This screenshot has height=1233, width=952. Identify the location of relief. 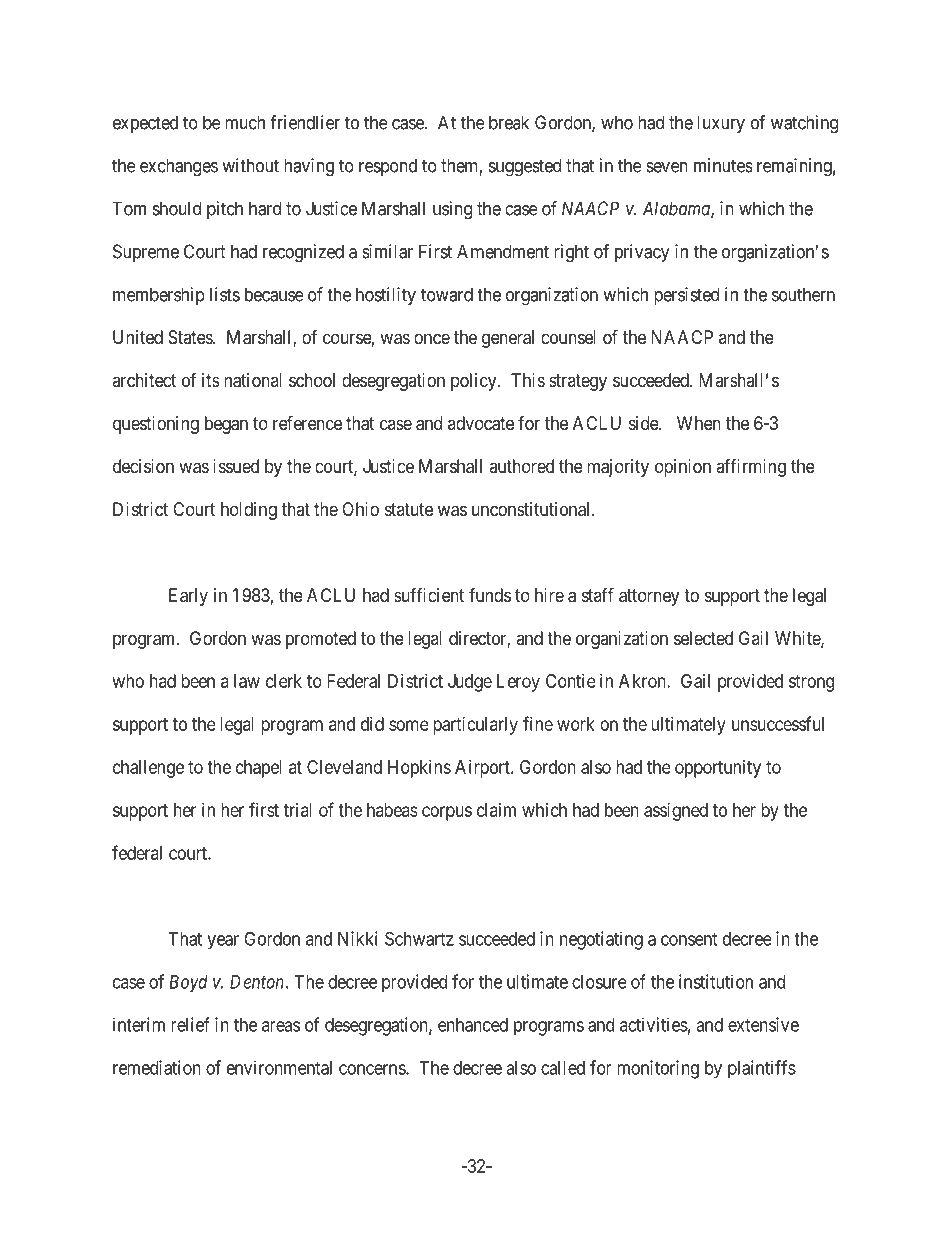
(190, 1024).
